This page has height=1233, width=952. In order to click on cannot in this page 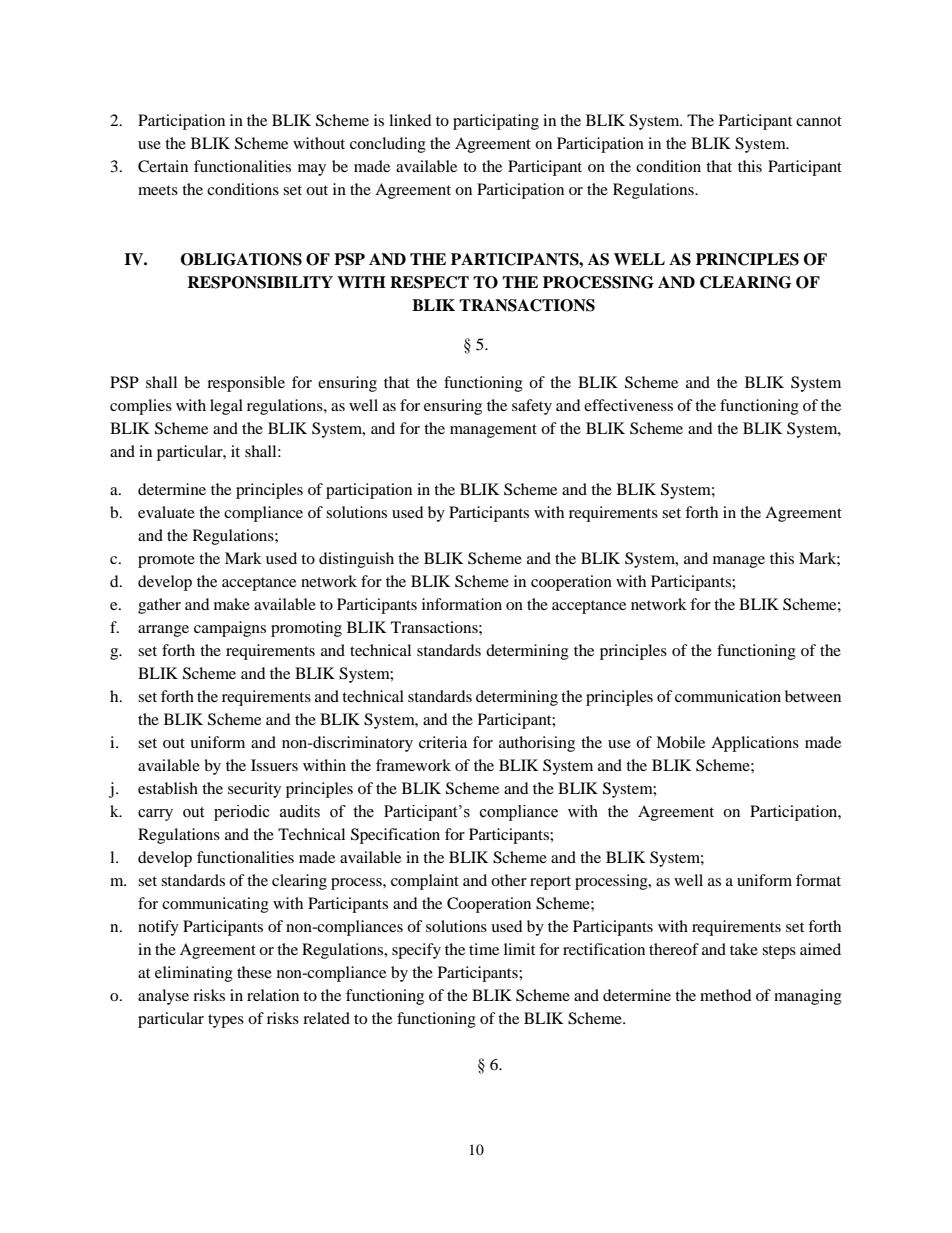, I will do `click(819, 121)`.
